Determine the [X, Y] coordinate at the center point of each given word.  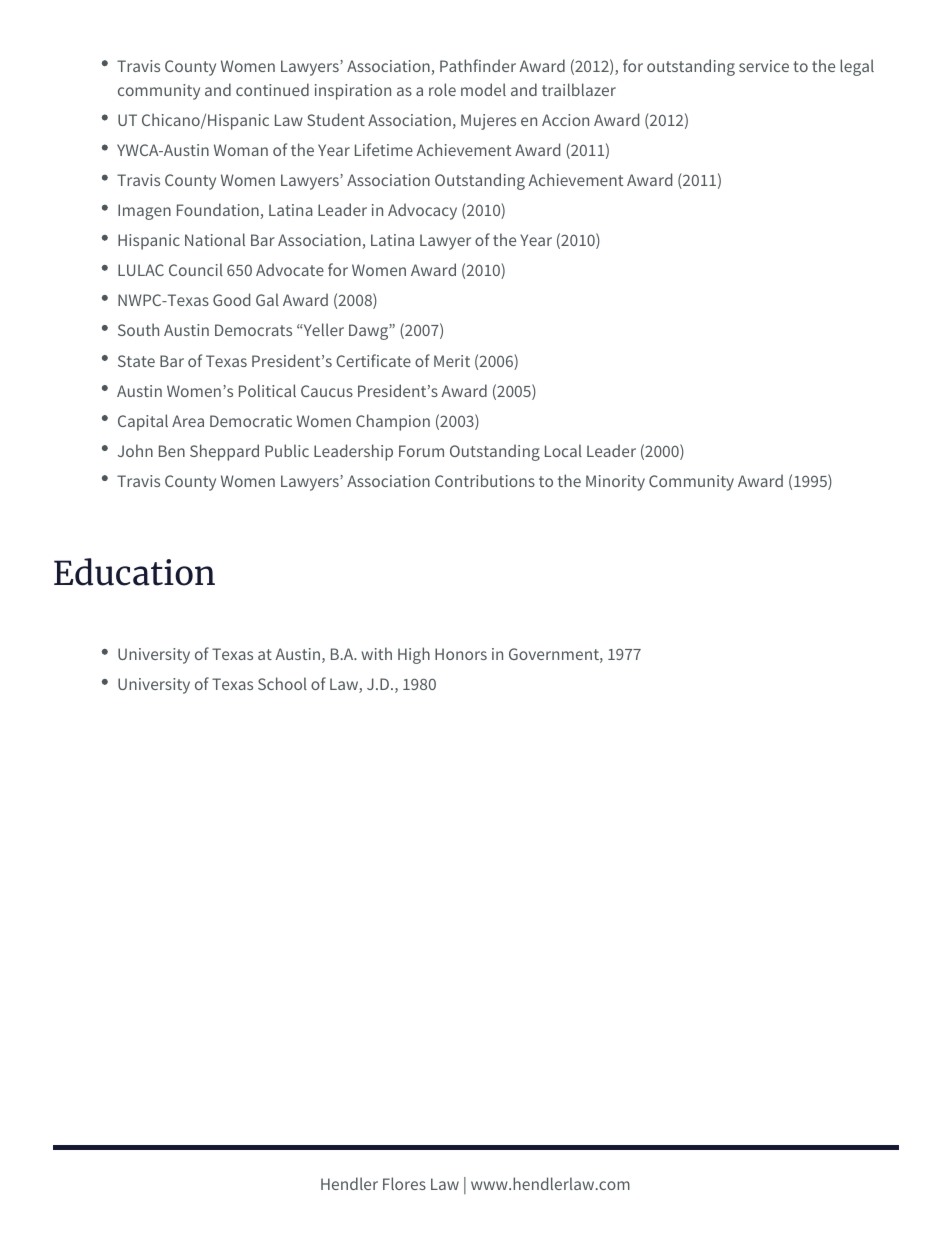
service [764, 66]
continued [272, 89]
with [376, 653]
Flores [404, 1183]
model [483, 89]
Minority [615, 483]
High [414, 655]
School [282, 683]
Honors [461, 654]
